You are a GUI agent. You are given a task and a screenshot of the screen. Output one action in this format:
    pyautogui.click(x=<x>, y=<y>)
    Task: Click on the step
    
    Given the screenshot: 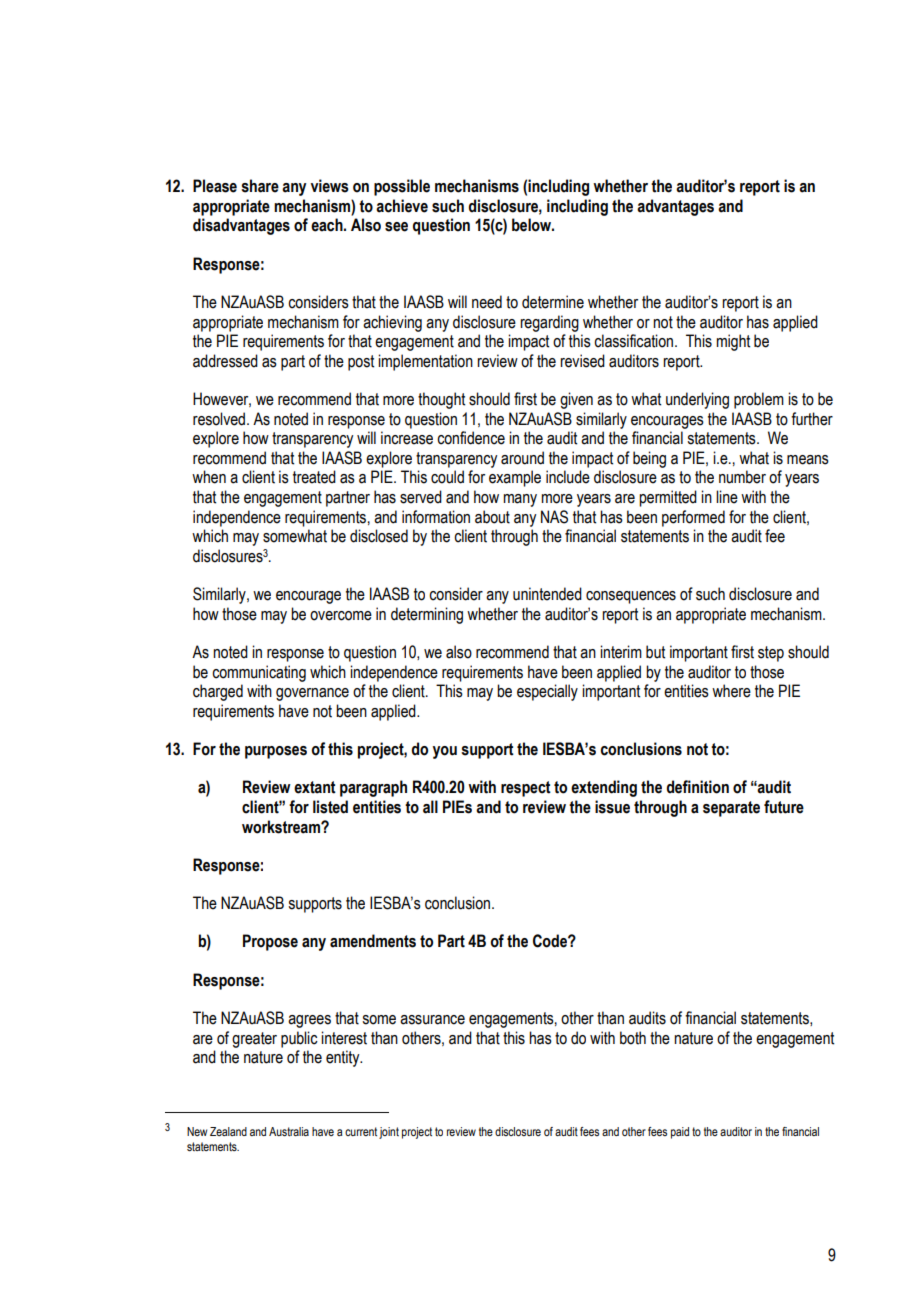 What is the action you would take?
    pyautogui.click(x=771, y=654)
